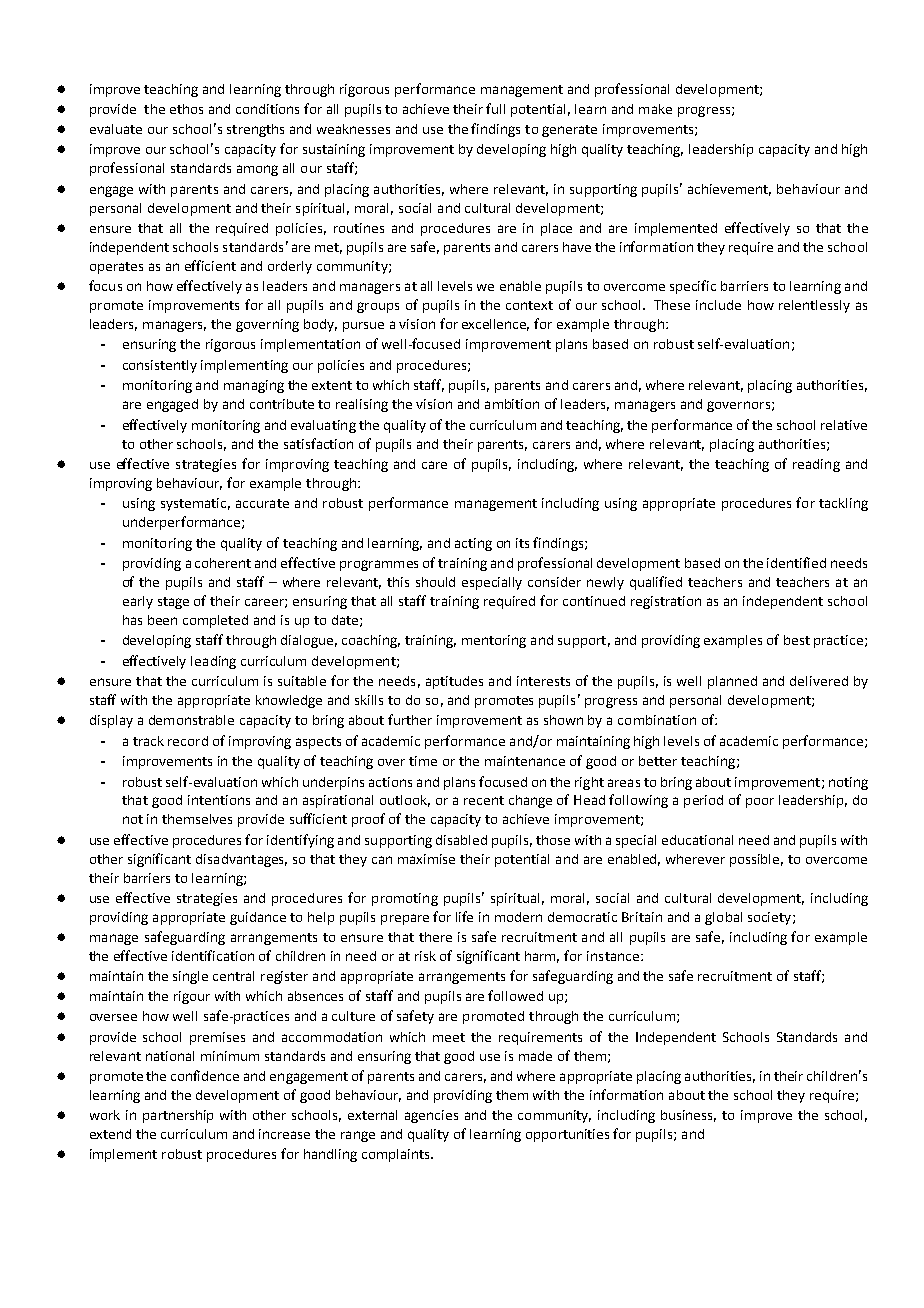  I want to click on ambition, so click(512, 404).
